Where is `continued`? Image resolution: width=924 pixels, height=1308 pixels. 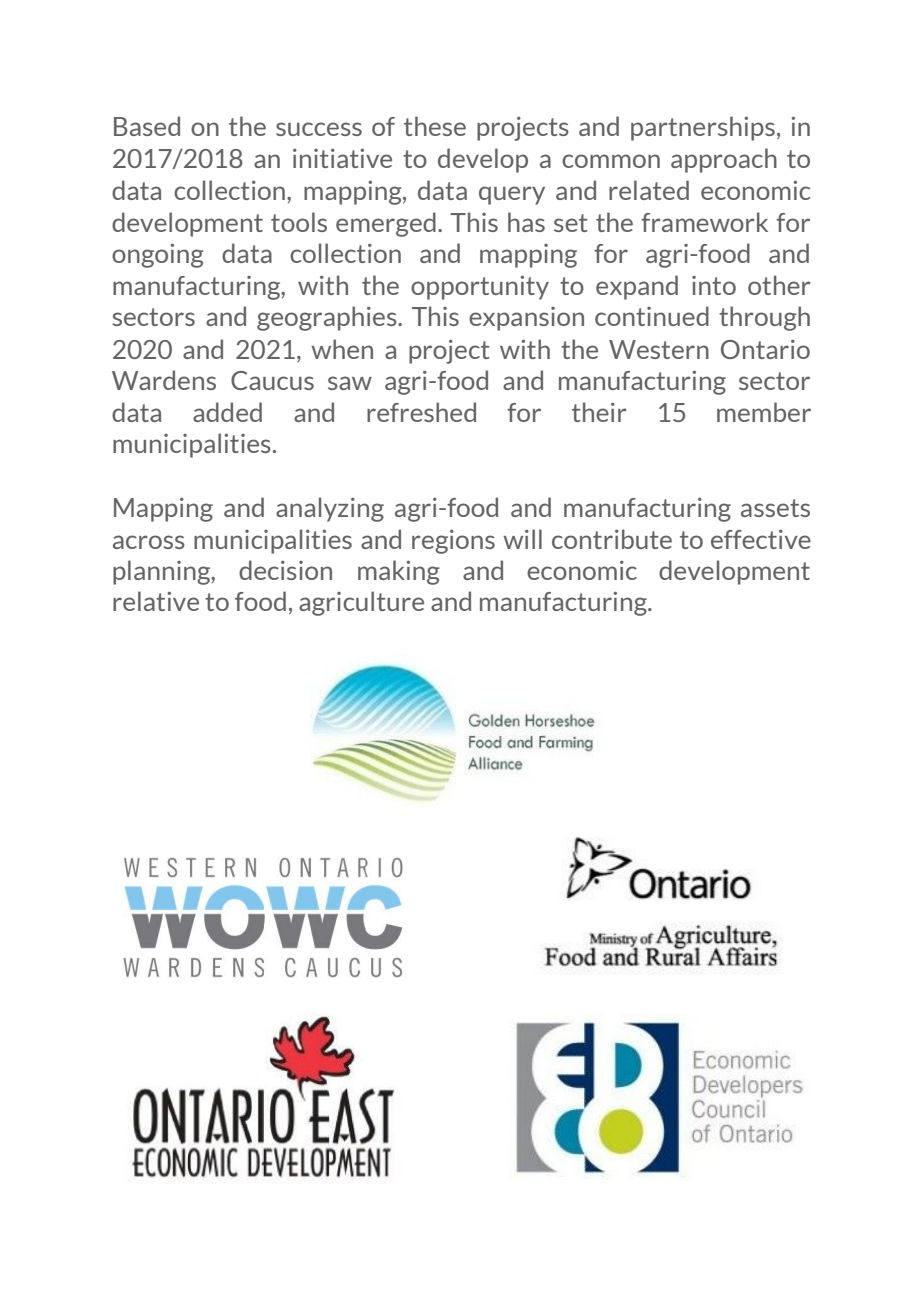 continued is located at coordinates (652, 316).
